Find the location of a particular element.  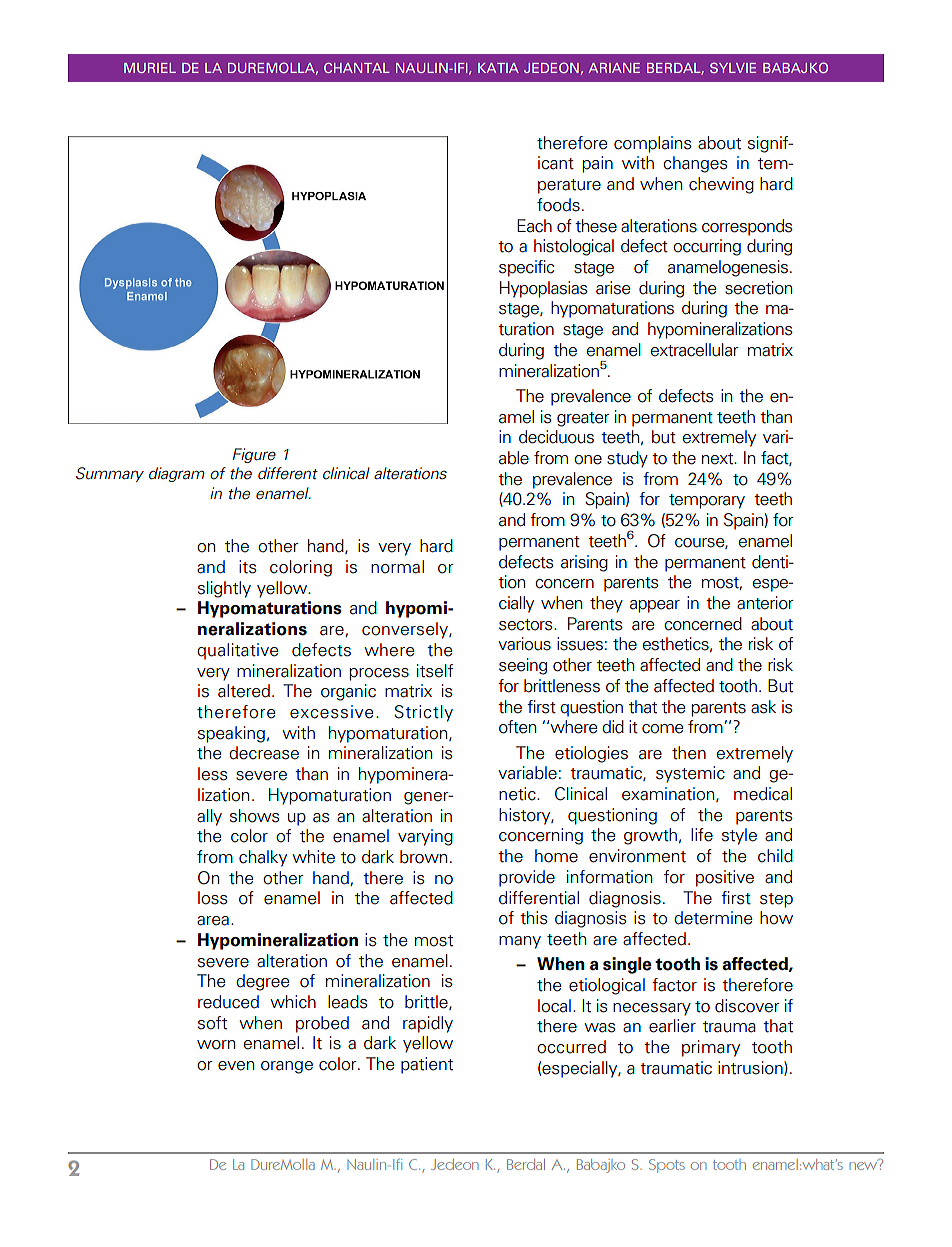

KATIA is located at coordinates (498, 68).
